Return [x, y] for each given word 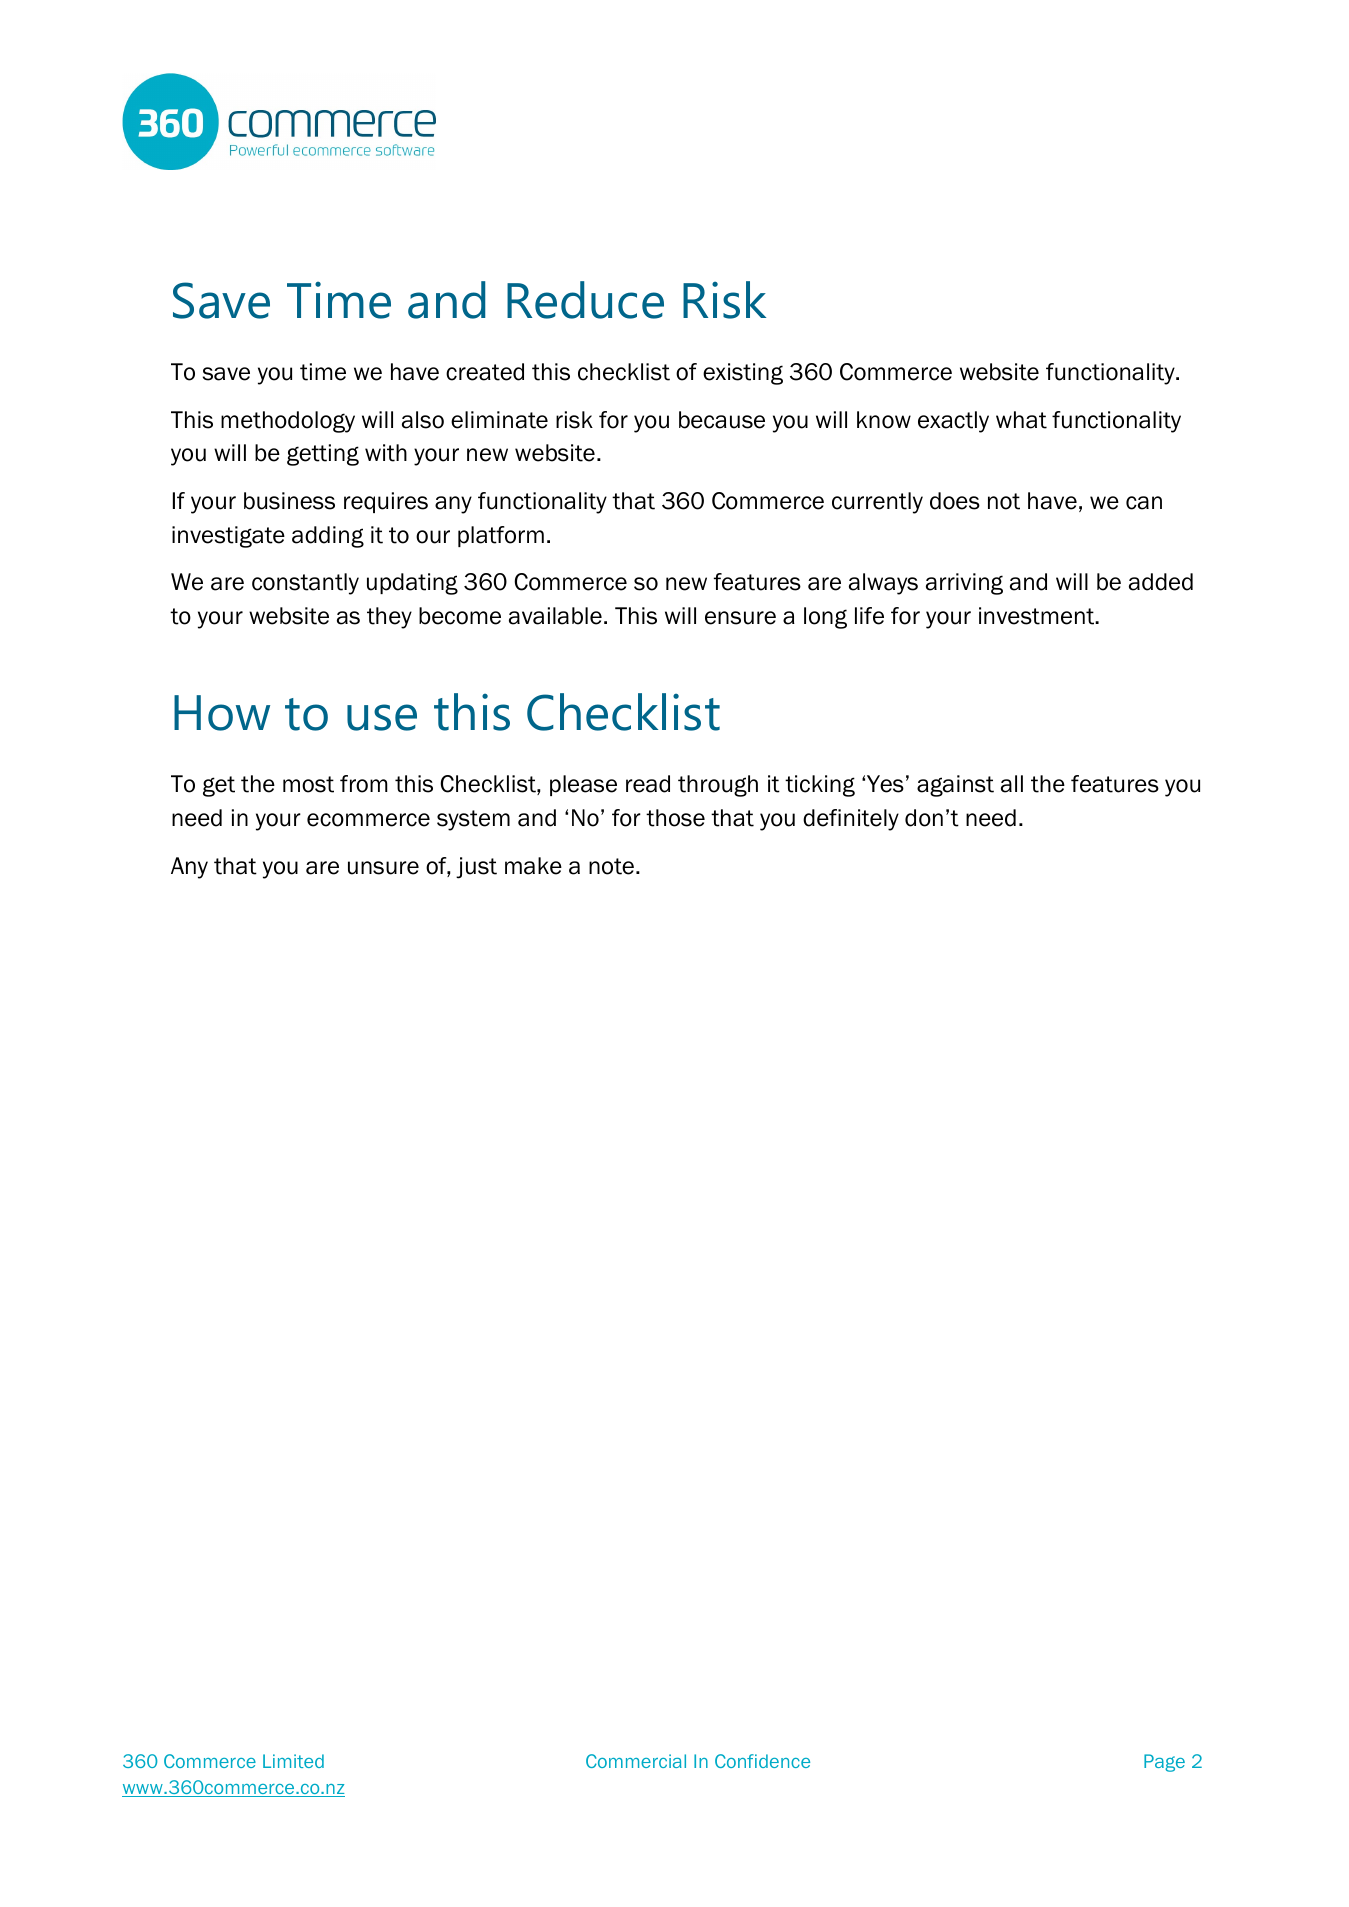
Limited [293, 1761]
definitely [851, 820]
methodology [288, 422]
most [308, 784]
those [675, 818]
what [1021, 420]
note [611, 866]
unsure [383, 868]
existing [743, 374]
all [1012, 784]
